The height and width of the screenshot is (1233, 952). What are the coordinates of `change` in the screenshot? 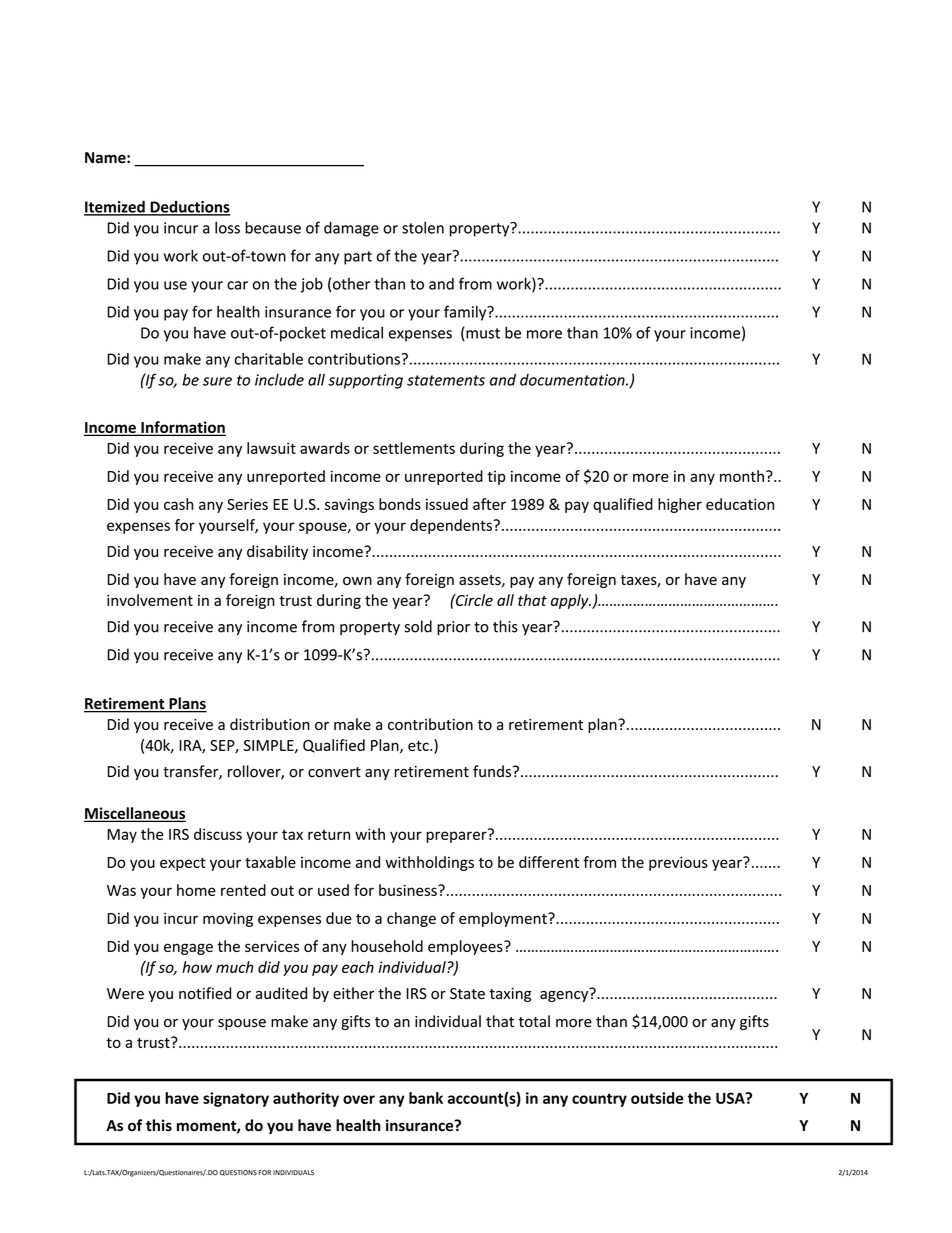 It's located at (411, 919).
